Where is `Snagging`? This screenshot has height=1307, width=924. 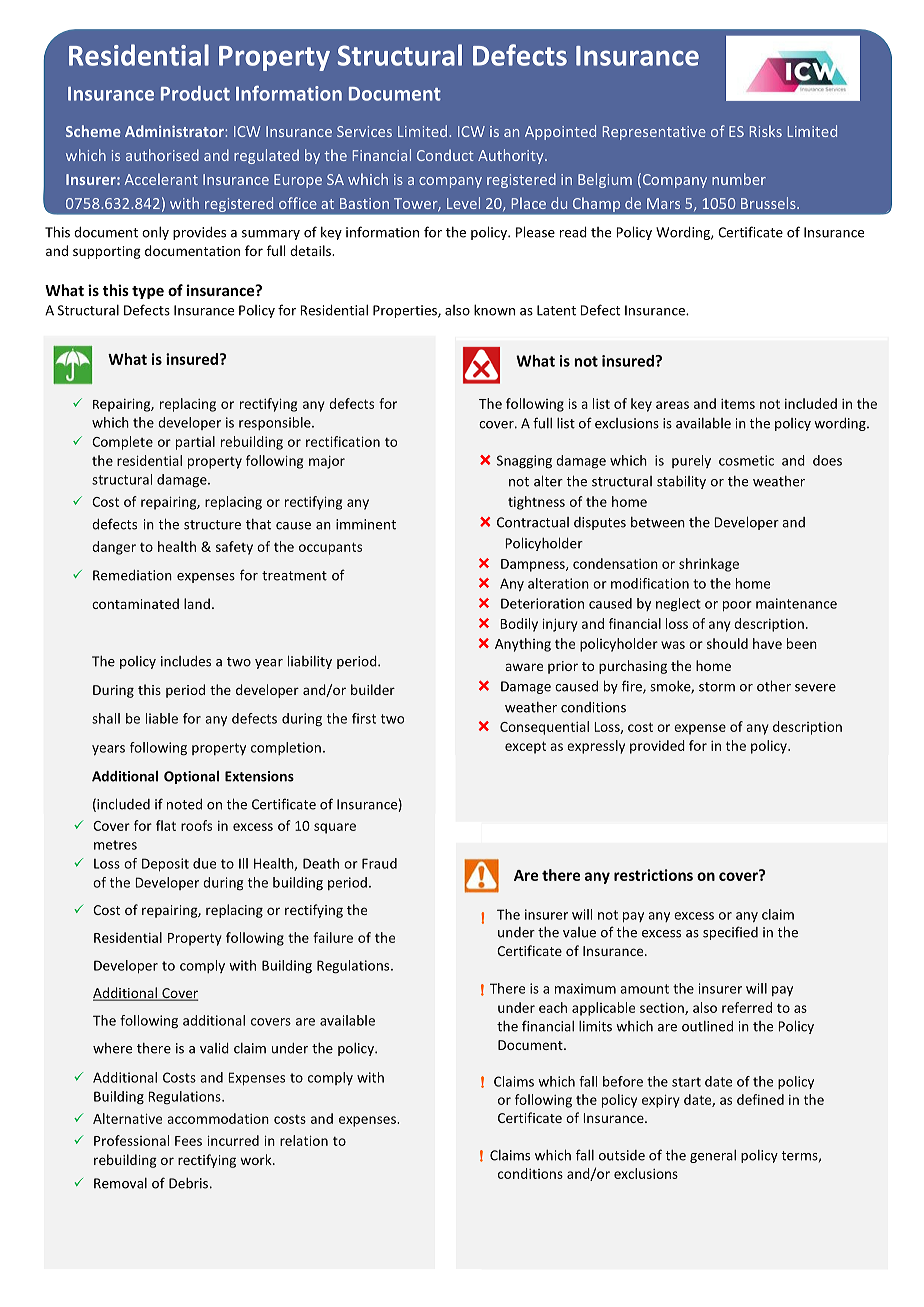
Snagging is located at coordinates (524, 462).
